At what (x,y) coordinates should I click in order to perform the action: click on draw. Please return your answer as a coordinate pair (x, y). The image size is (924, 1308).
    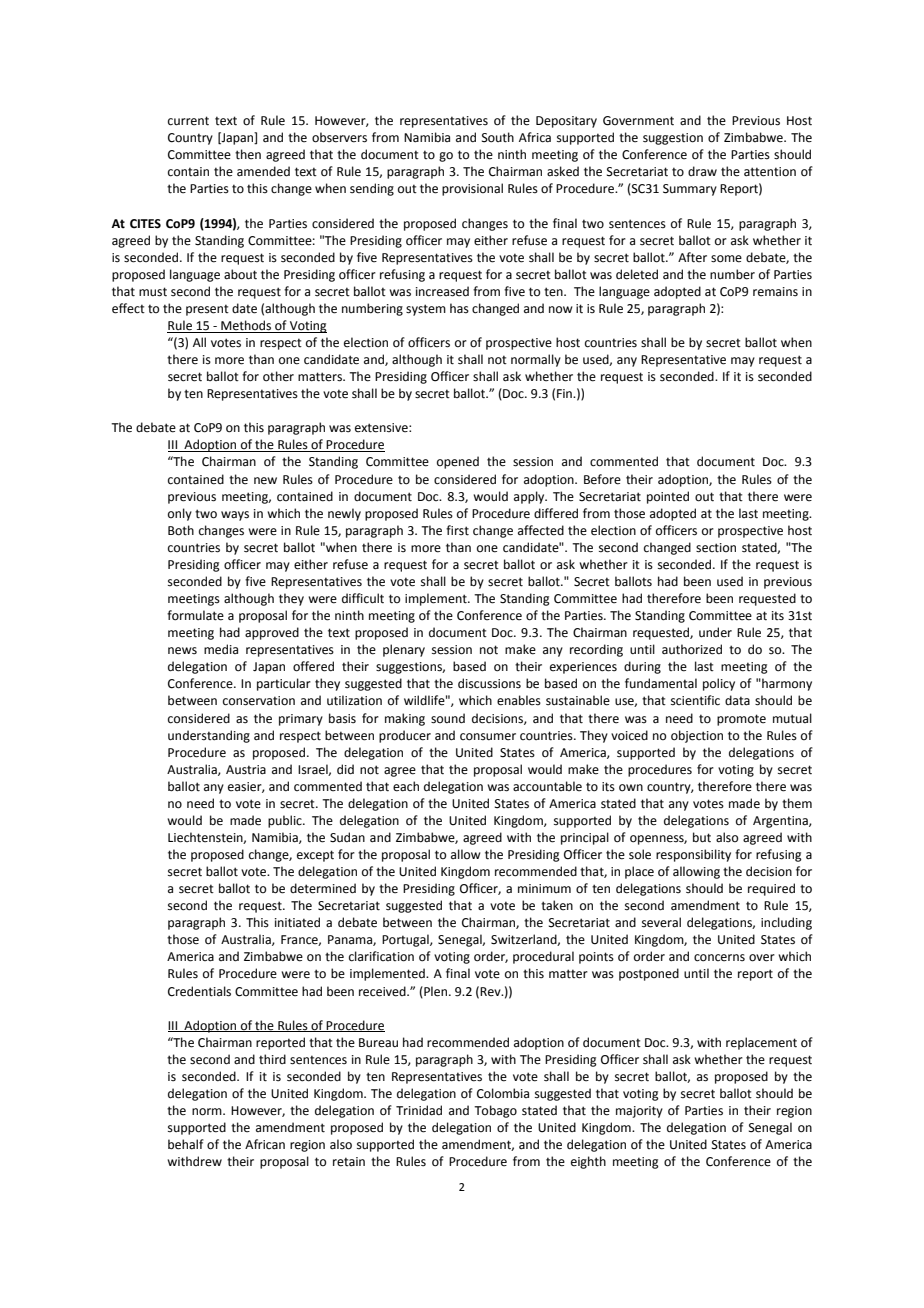
    Looking at the image, I should click on (702, 171).
